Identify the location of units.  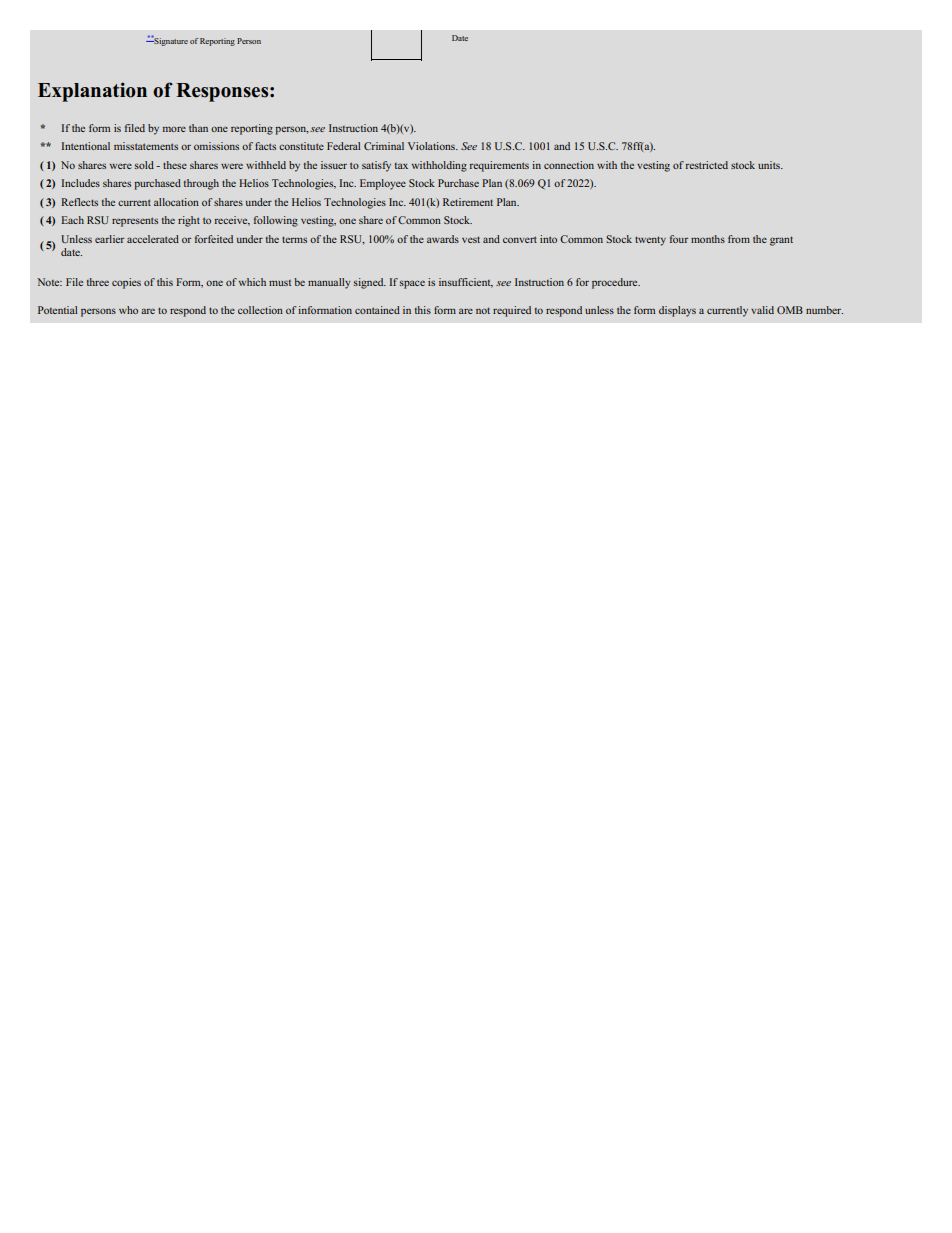
(770, 165).
